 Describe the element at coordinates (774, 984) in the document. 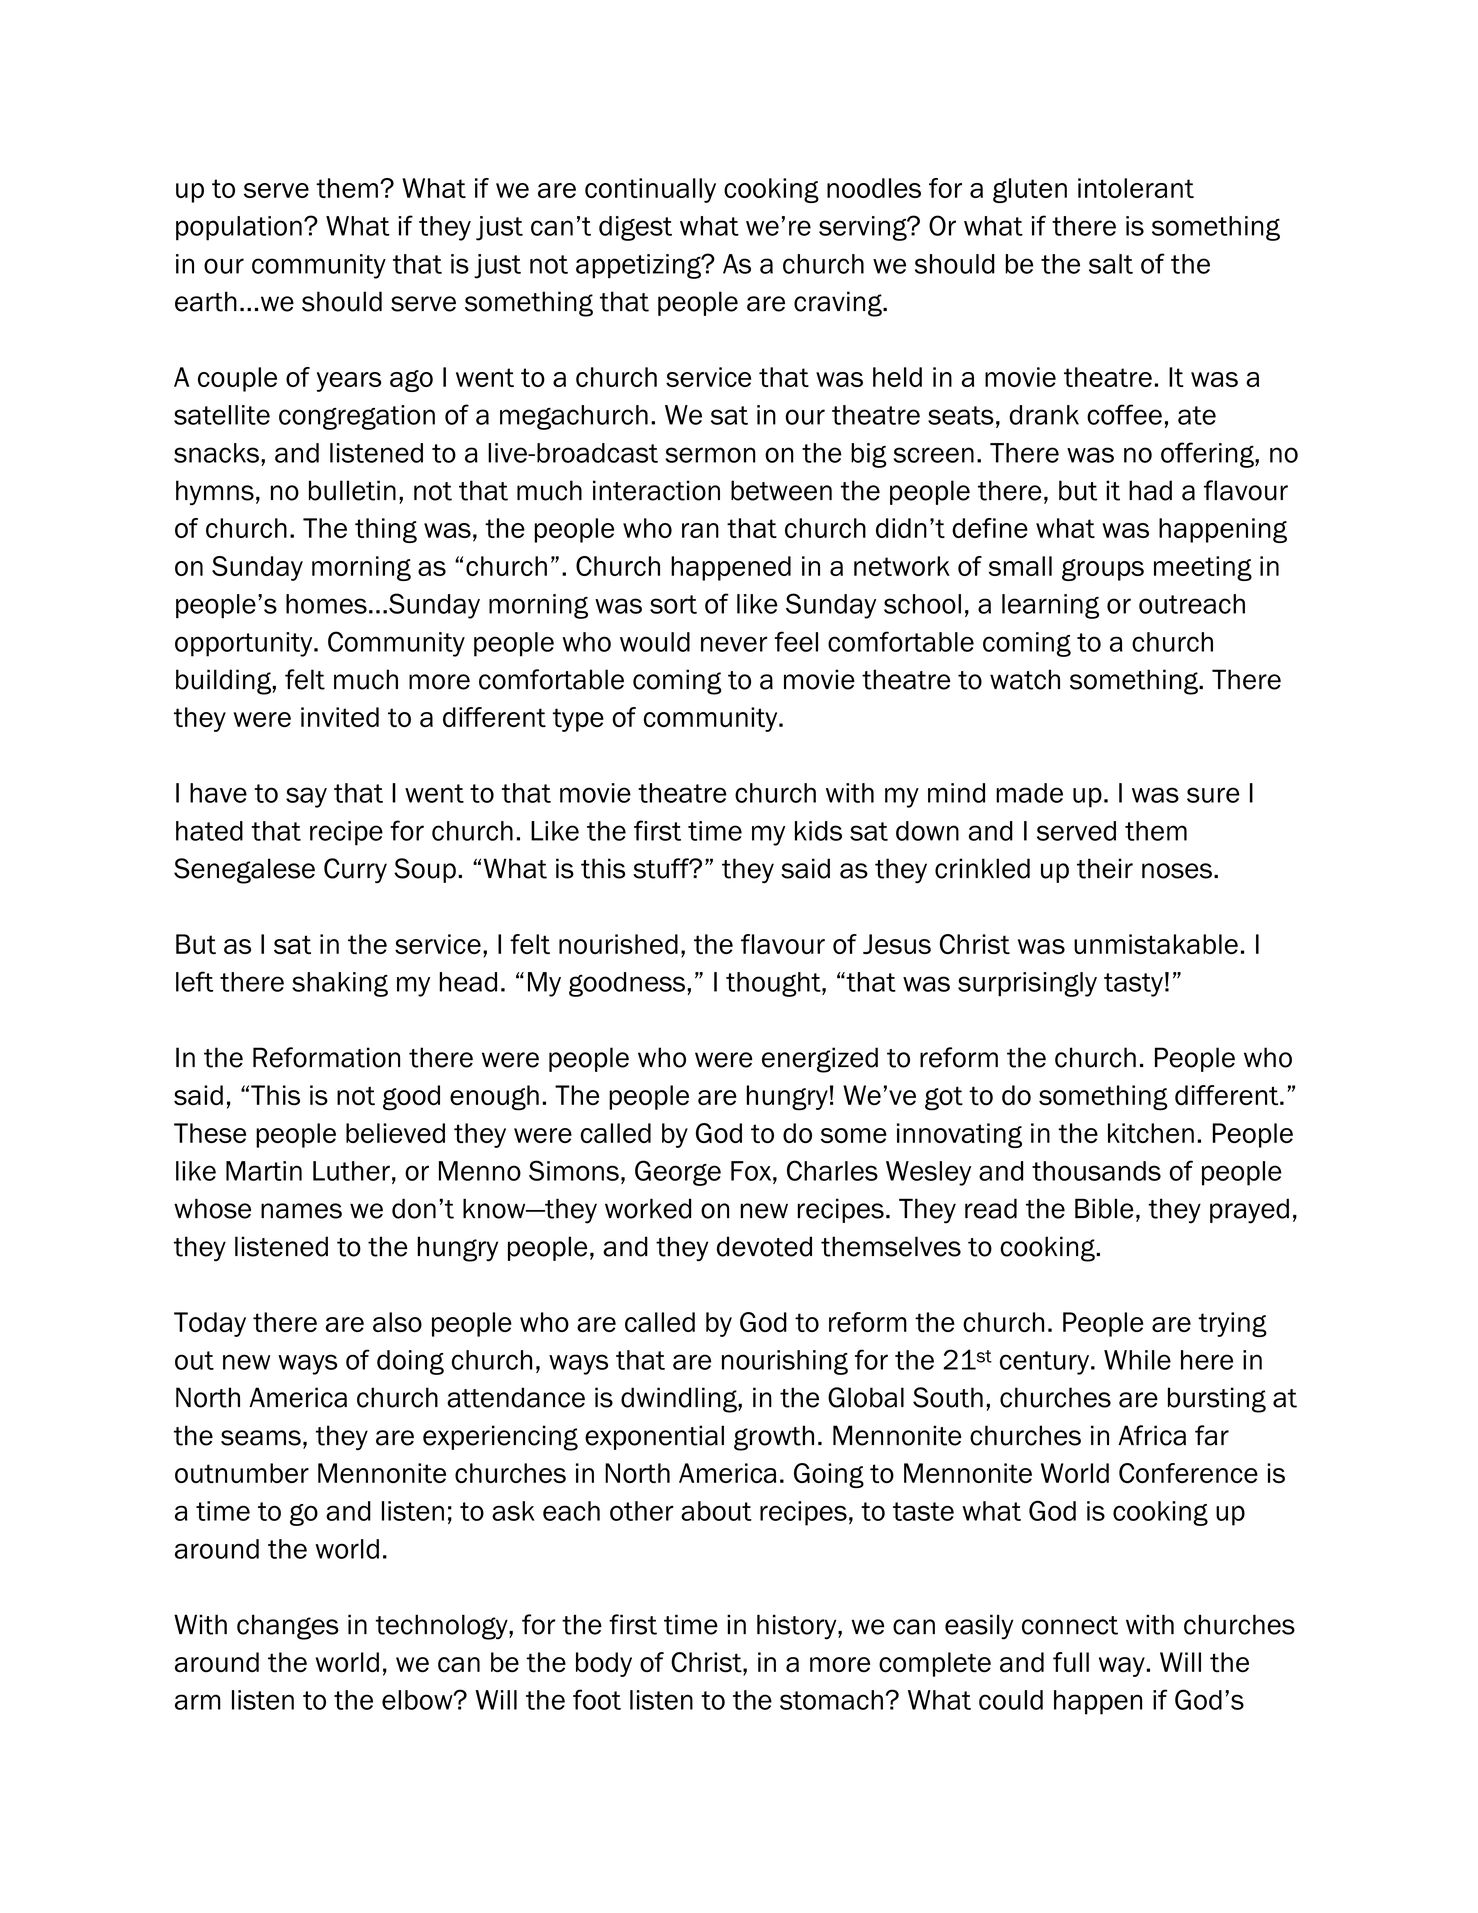

I see `thought` at that location.
